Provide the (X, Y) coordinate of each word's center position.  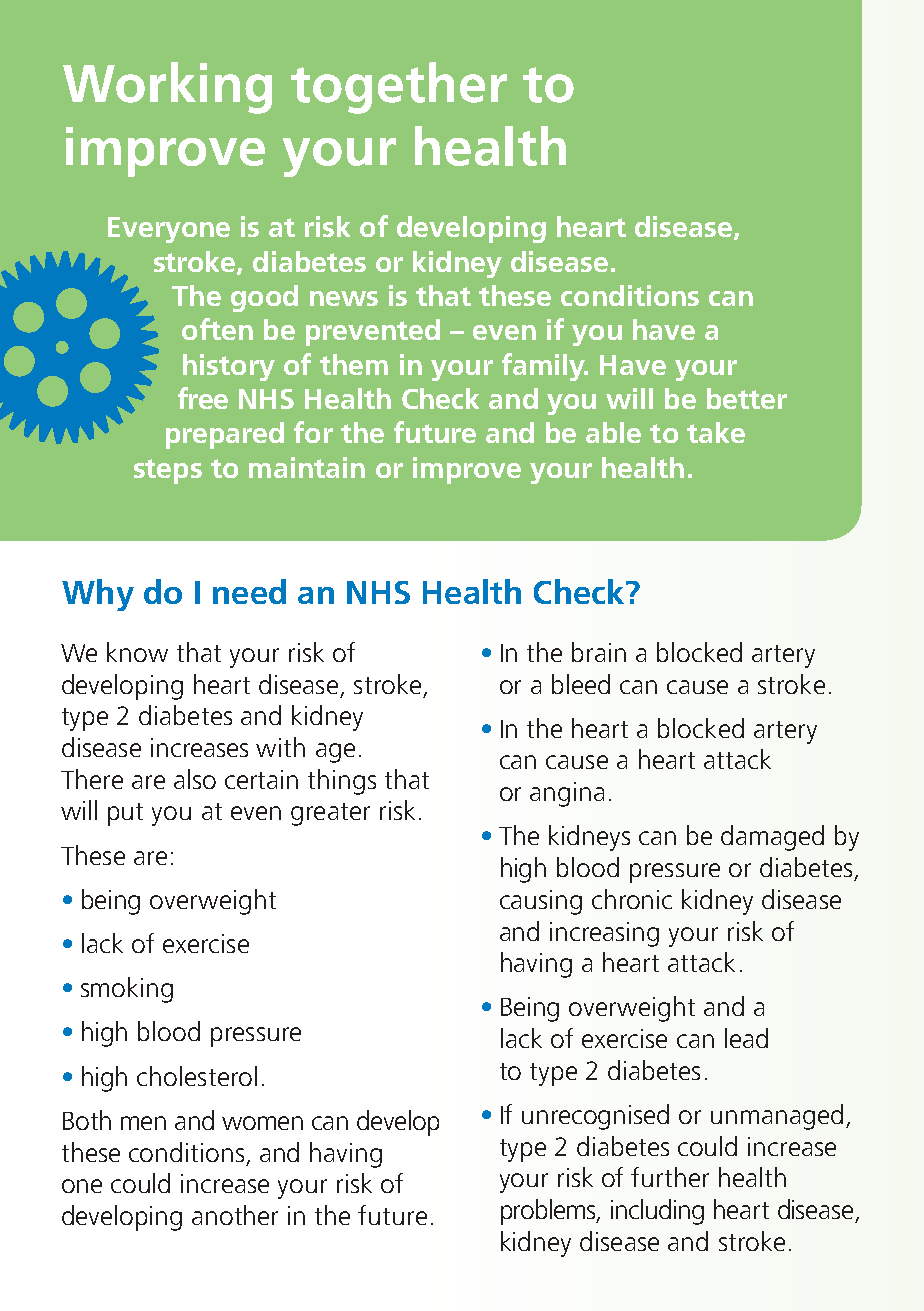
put (125, 814)
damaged (772, 838)
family (544, 367)
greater (330, 814)
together (399, 88)
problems (550, 1212)
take (716, 432)
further (670, 1177)
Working (167, 88)
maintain (307, 467)
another (235, 1215)
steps (168, 471)
